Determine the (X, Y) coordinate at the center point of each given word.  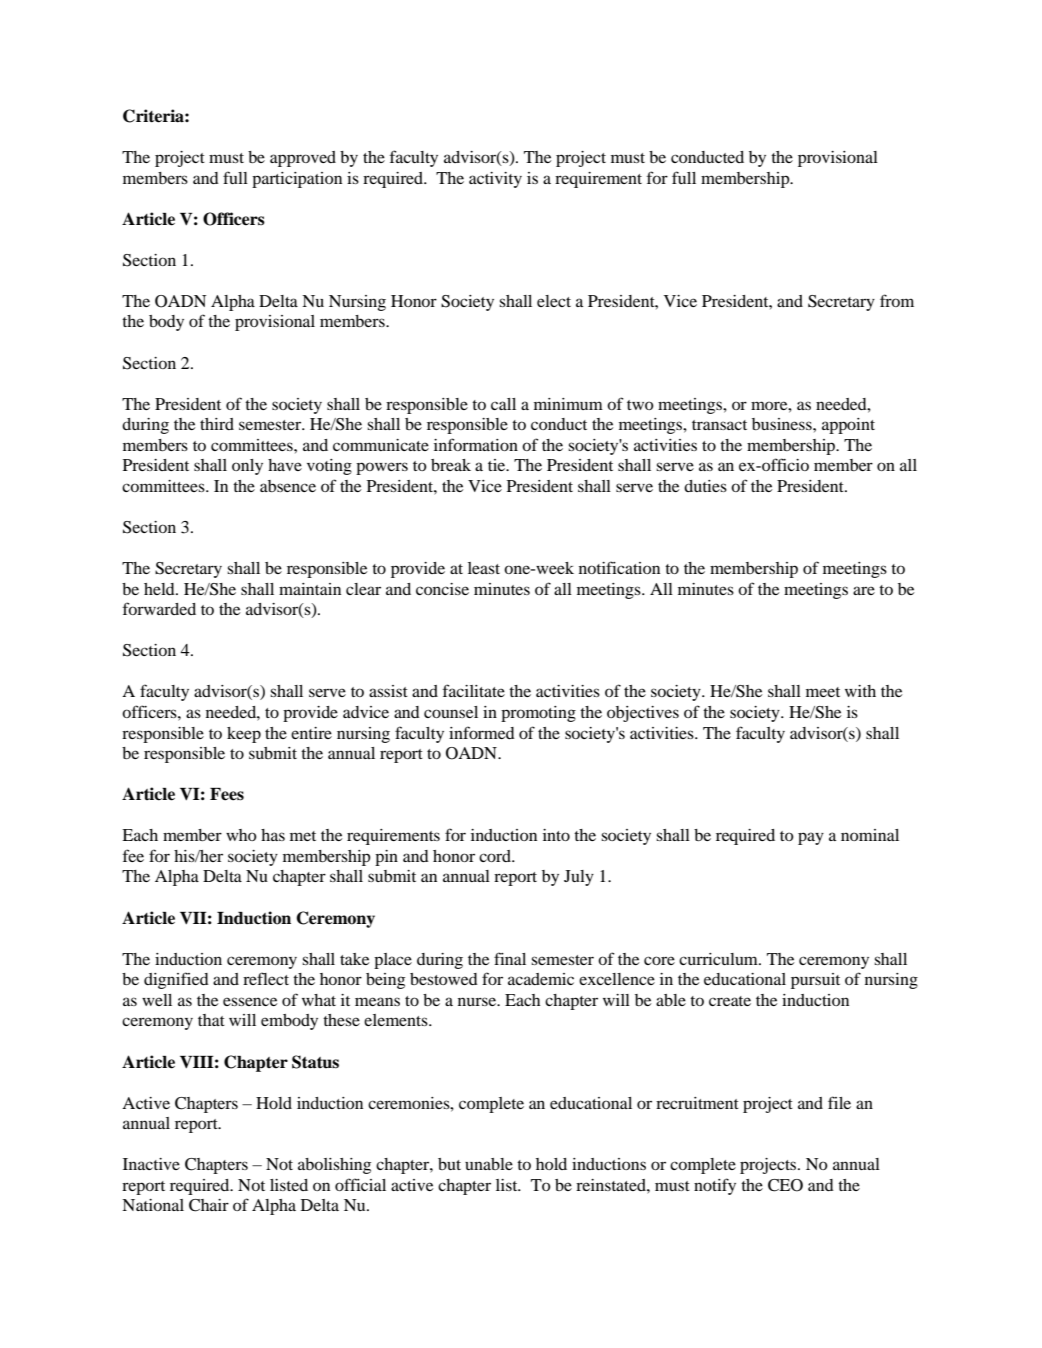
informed (482, 732)
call (503, 404)
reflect (266, 978)
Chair (209, 1205)
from (897, 300)
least (484, 568)
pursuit (815, 981)
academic (541, 979)
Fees (227, 794)
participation (297, 180)
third (217, 424)
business (783, 424)
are (864, 590)
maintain (310, 589)
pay (811, 838)
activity (495, 180)
